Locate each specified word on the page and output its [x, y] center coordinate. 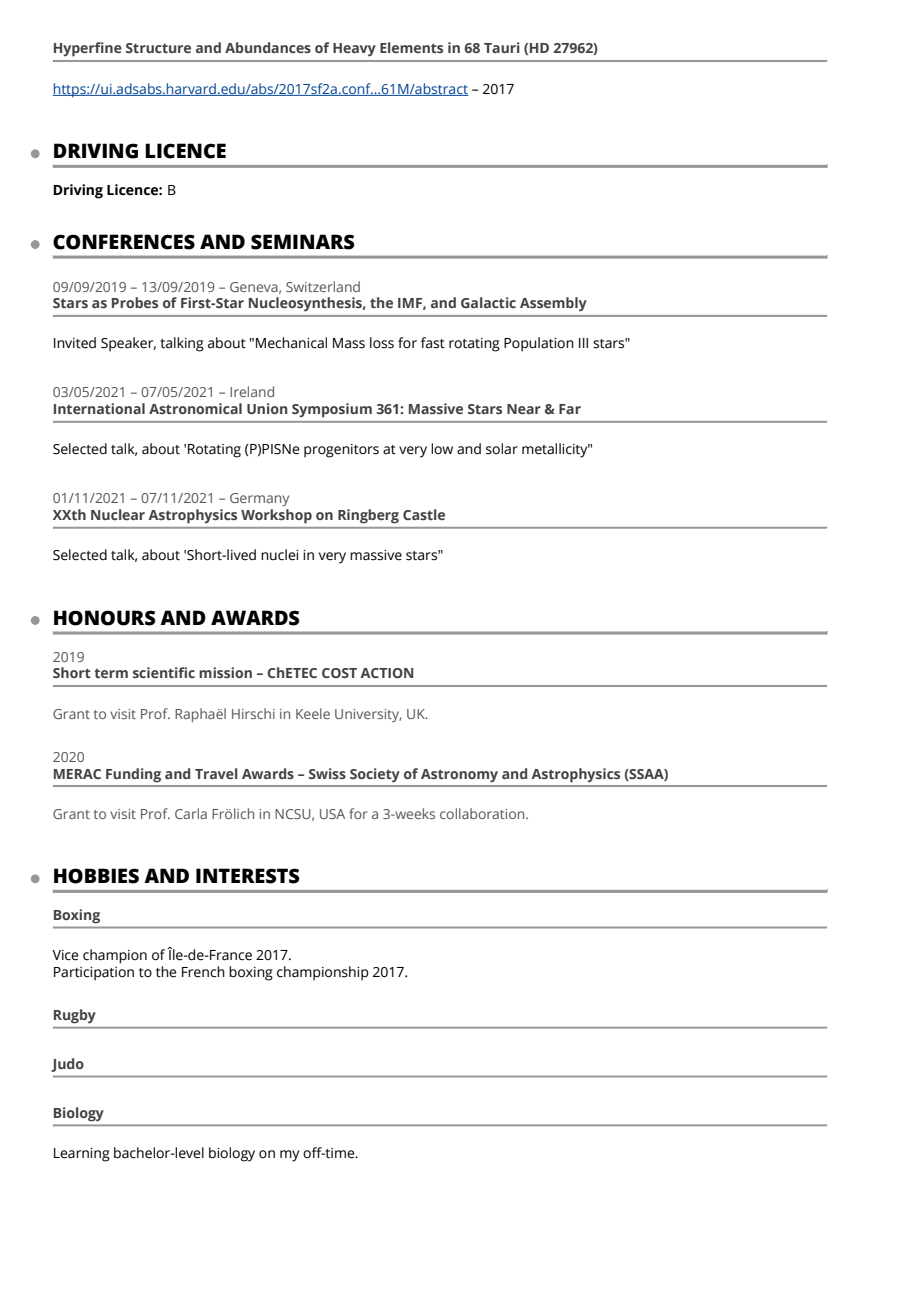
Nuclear [118, 514]
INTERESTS [248, 876]
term [111, 673]
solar [502, 449]
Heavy [354, 49]
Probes [135, 302]
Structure [158, 48]
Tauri [502, 47]
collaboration [483, 813]
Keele [313, 713]
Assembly [553, 304]
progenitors [341, 451]
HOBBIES [96, 876]
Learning [82, 1155]
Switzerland [323, 286]
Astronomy [459, 776]
